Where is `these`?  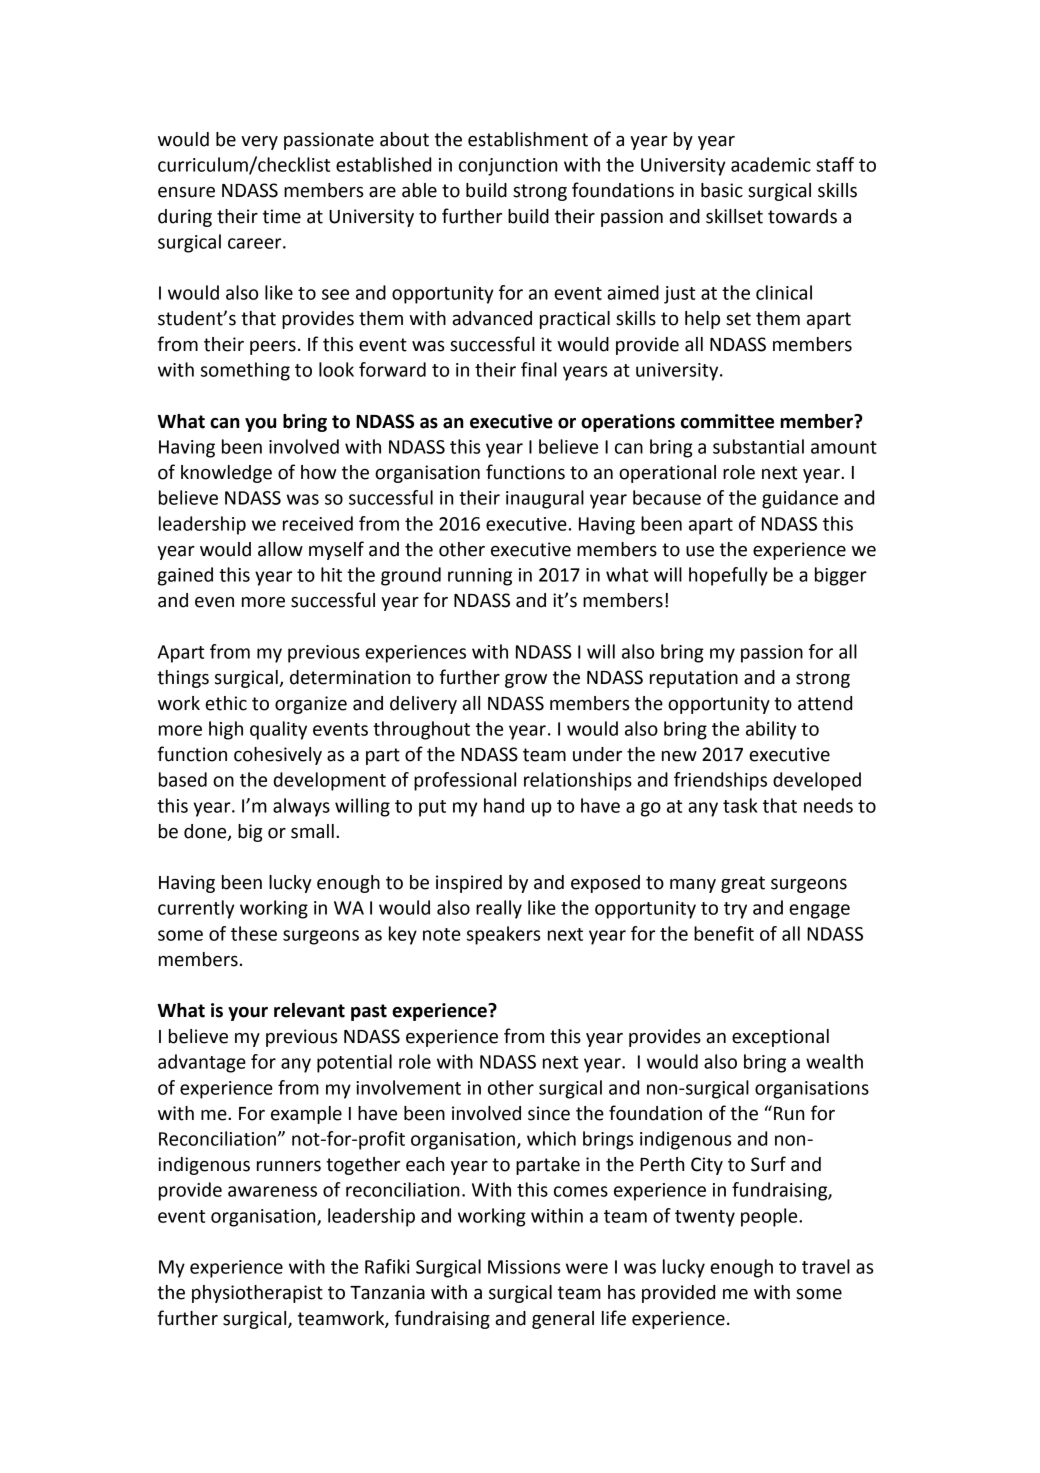
these is located at coordinates (254, 933).
